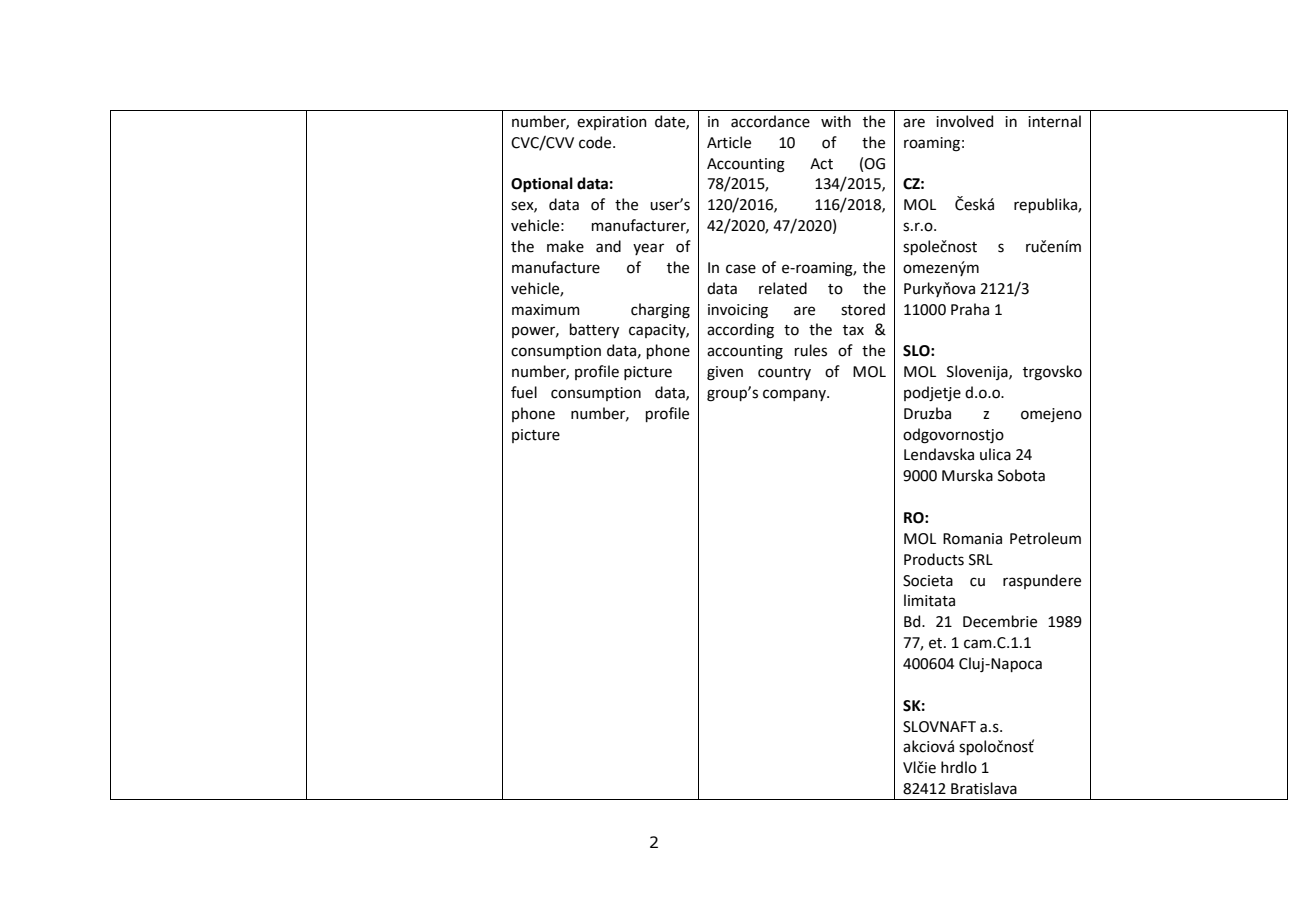 The width and height of the screenshot is (1308, 924). What do you see at coordinates (984, 788) in the screenshot?
I see `Bratislava` at bounding box center [984, 788].
